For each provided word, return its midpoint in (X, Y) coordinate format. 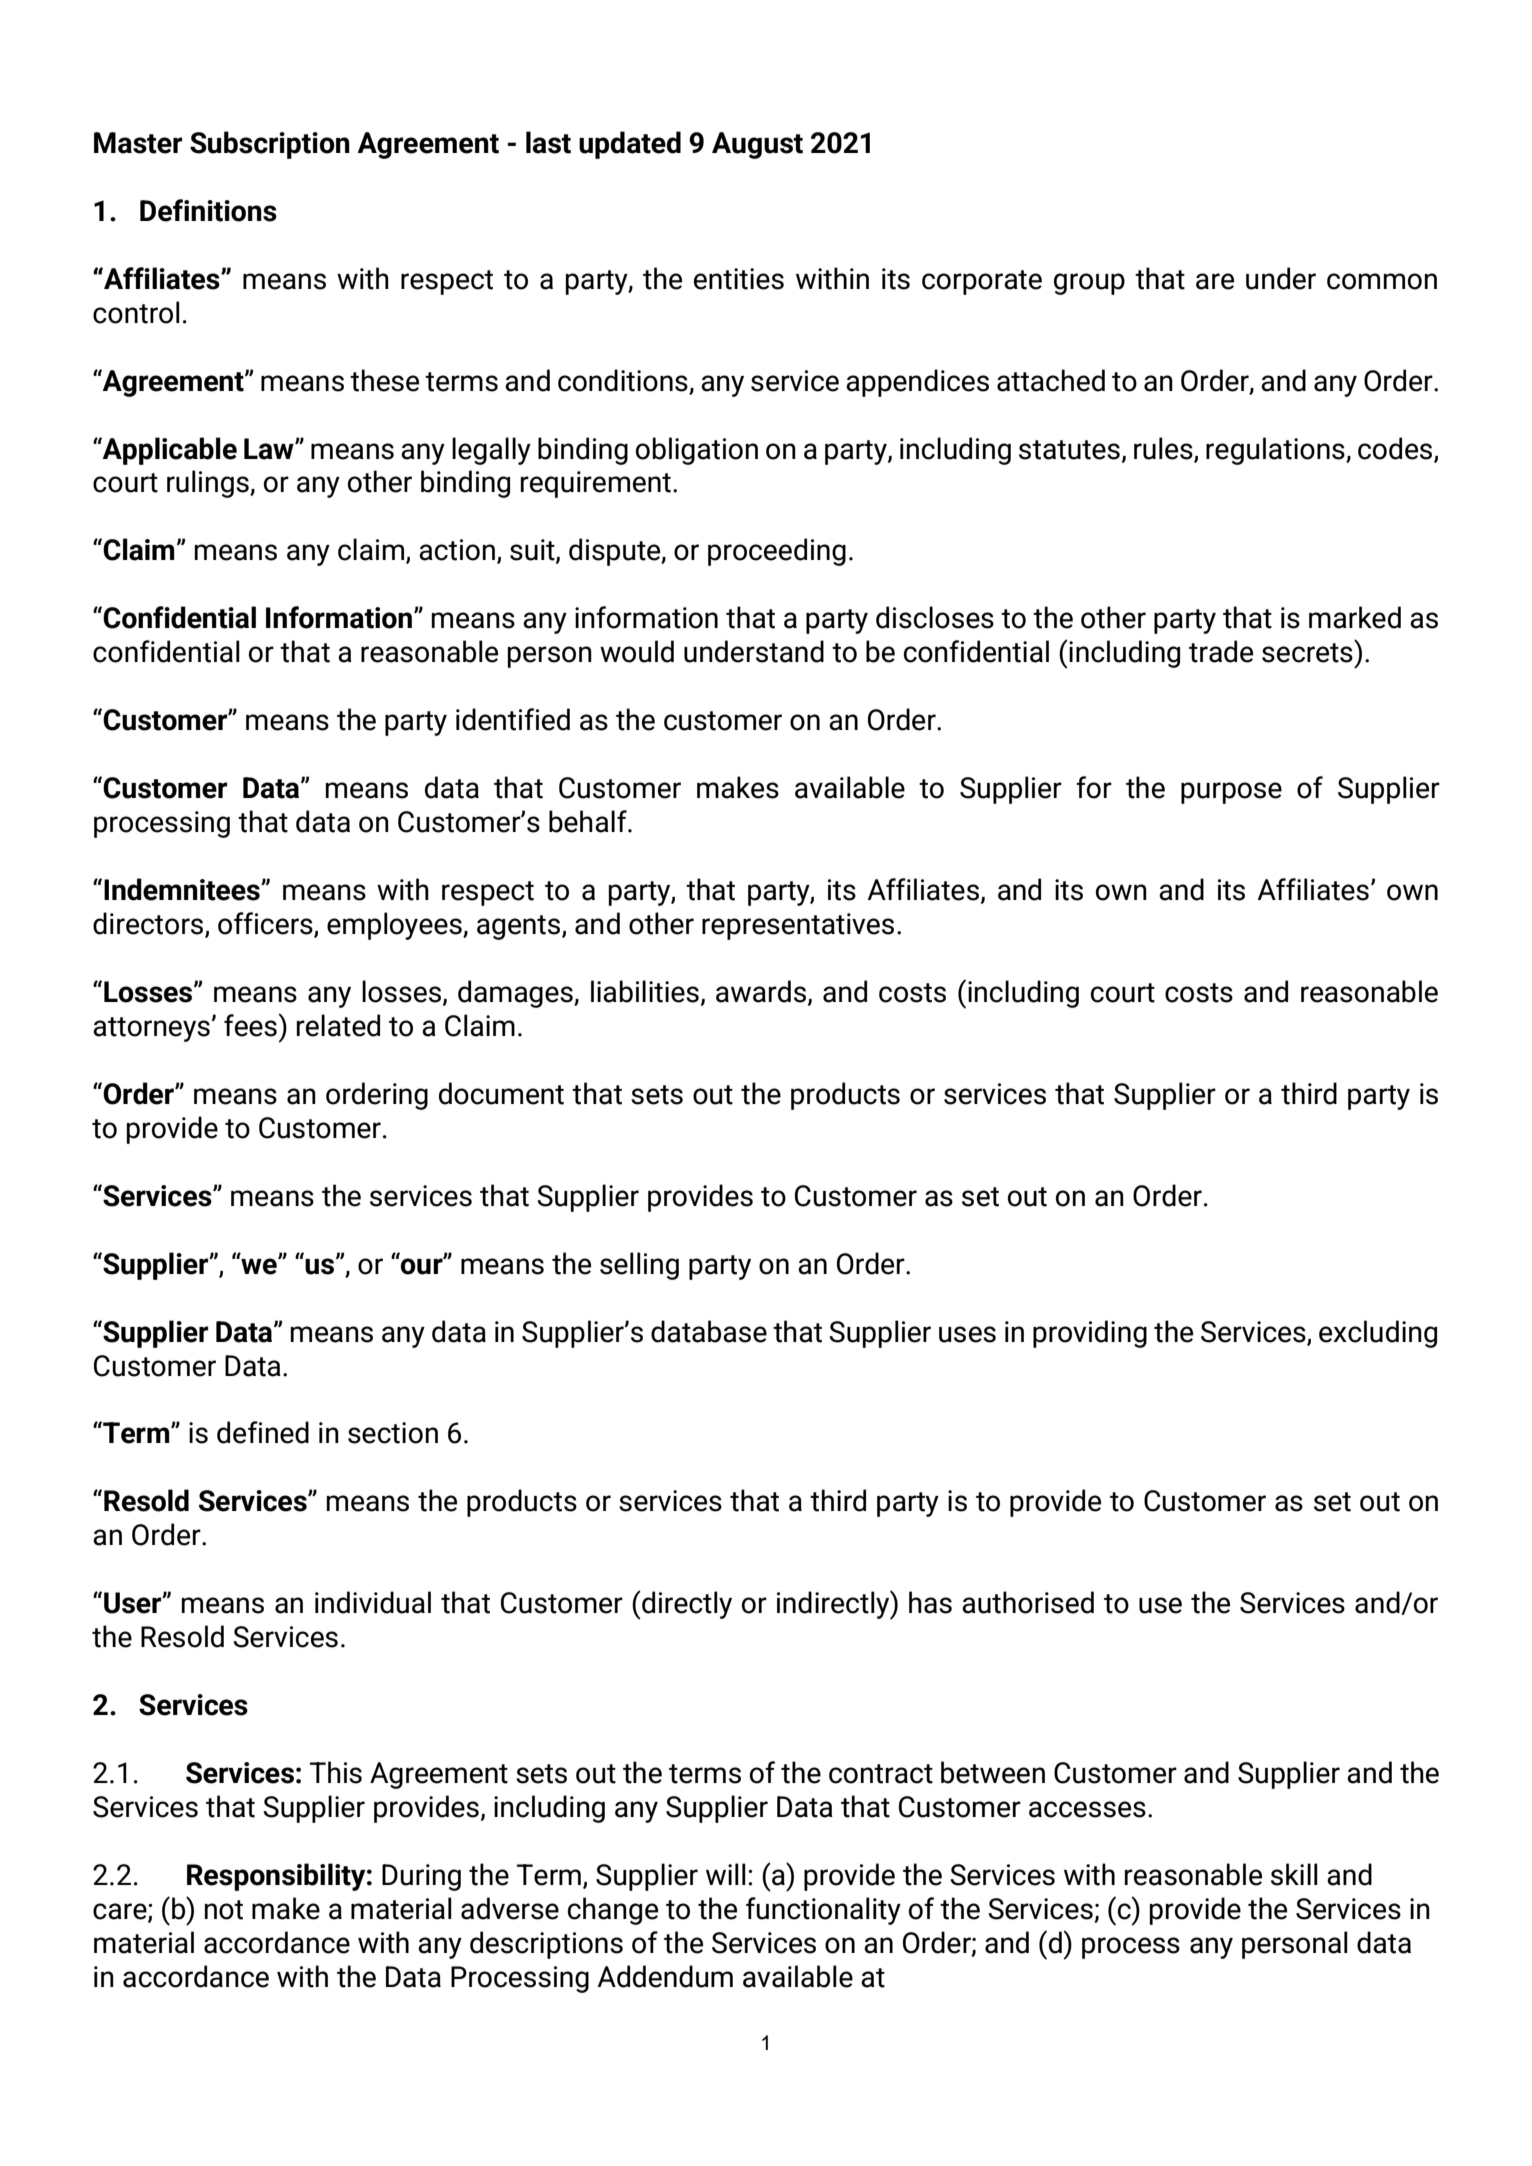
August (757, 145)
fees (250, 1025)
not (224, 1910)
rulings (209, 484)
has (930, 1602)
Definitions (208, 210)
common (1382, 281)
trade (1221, 651)
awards (761, 991)
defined (263, 1432)
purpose (1231, 793)
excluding (1378, 1334)
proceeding (777, 552)
